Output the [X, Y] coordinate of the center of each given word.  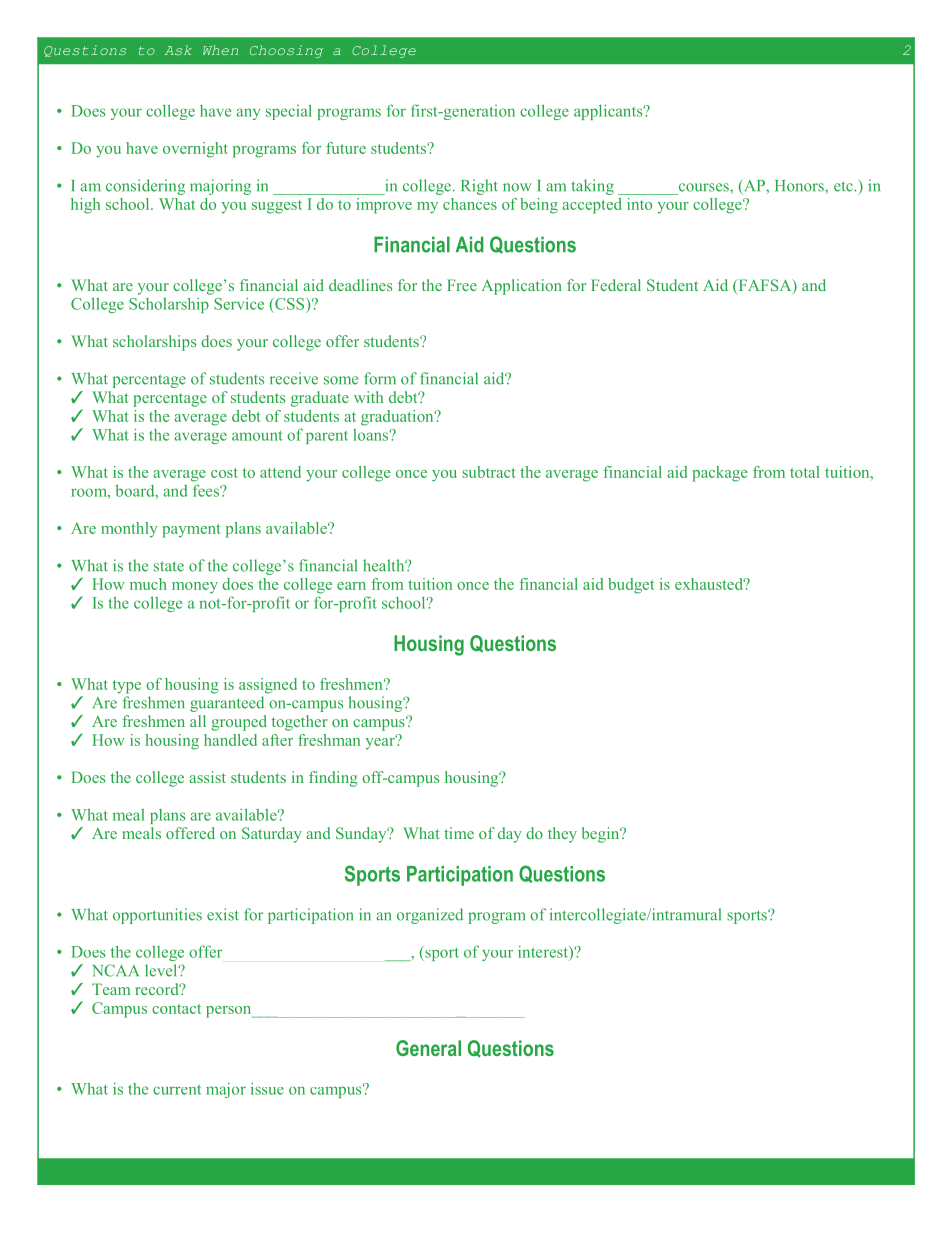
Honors [800, 186]
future [346, 148]
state [169, 566]
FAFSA [765, 286]
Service [239, 304]
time [459, 833]
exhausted [710, 584]
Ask [178, 50]
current [177, 1089]
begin [602, 835]
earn [351, 586]
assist [207, 777]
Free [462, 285]
